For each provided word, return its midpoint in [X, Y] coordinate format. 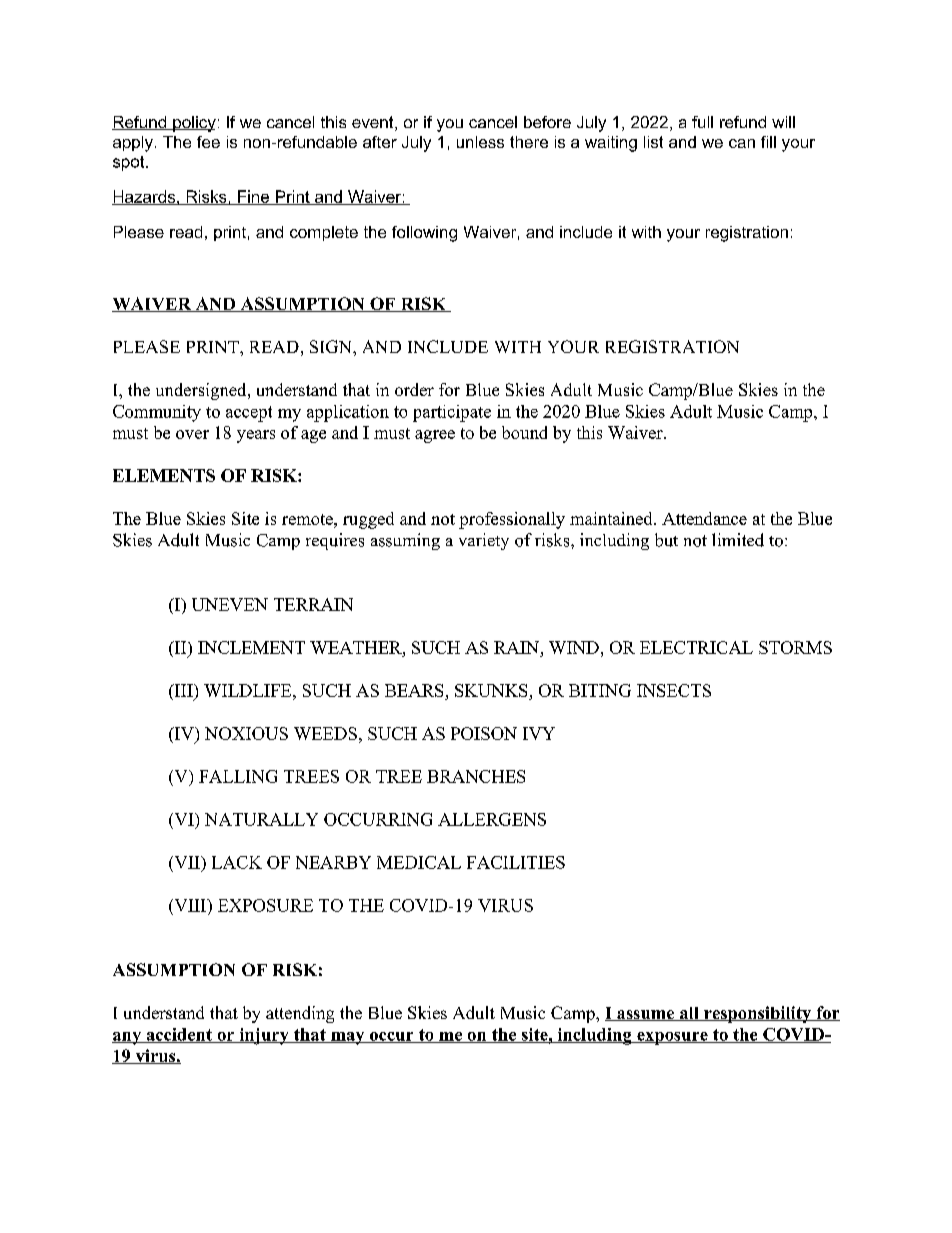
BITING [600, 690]
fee [208, 142]
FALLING [238, 776]
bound [524, 432]
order [414, 389]
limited [738, 540]
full [702, 122]
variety [484, 541]
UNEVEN [230, 604]
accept [249, 414]
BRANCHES [476, 776]
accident [179, 1035]
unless [480, 142]
